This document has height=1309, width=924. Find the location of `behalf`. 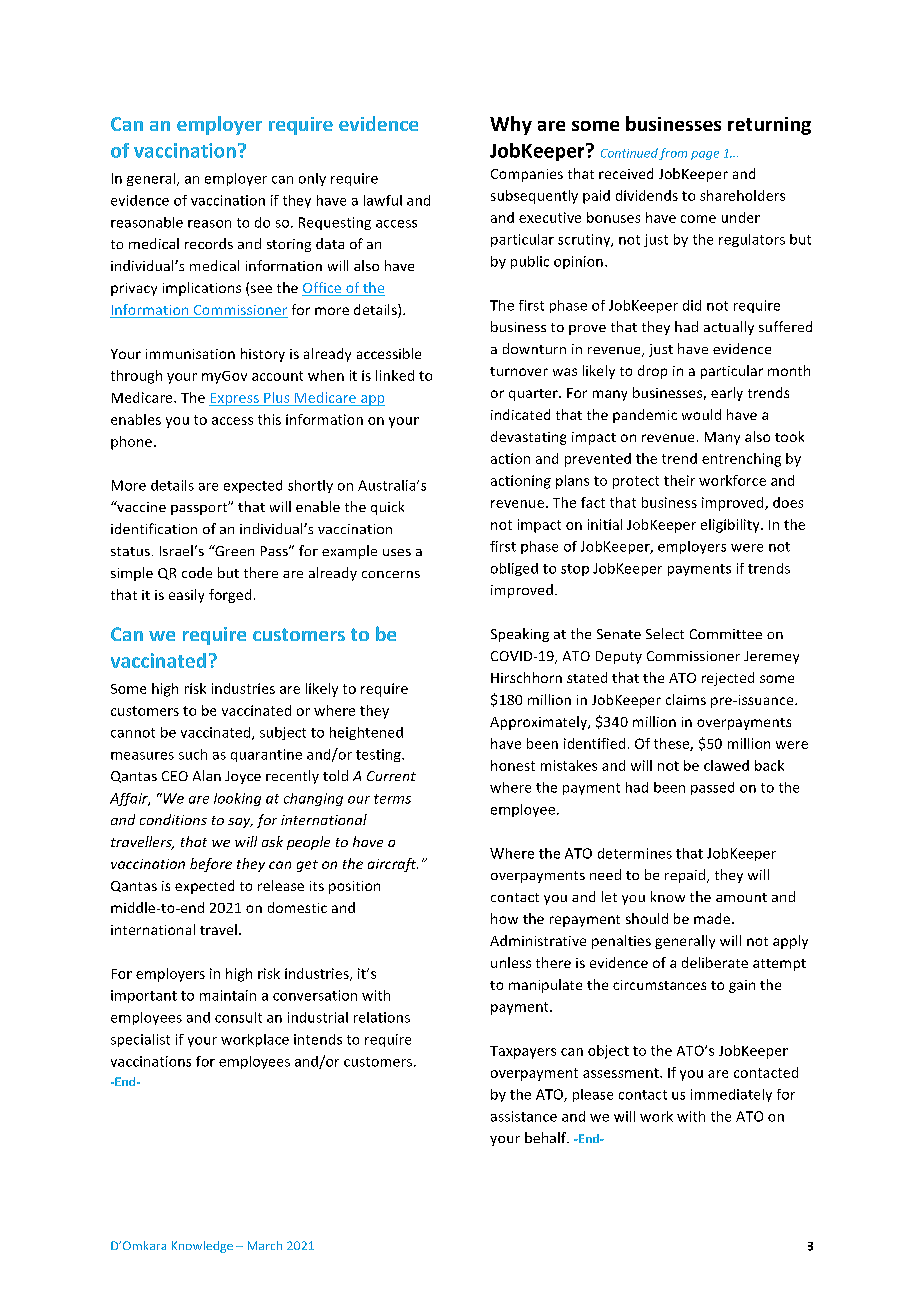

behalf is located at coordinates (546, 1137).
